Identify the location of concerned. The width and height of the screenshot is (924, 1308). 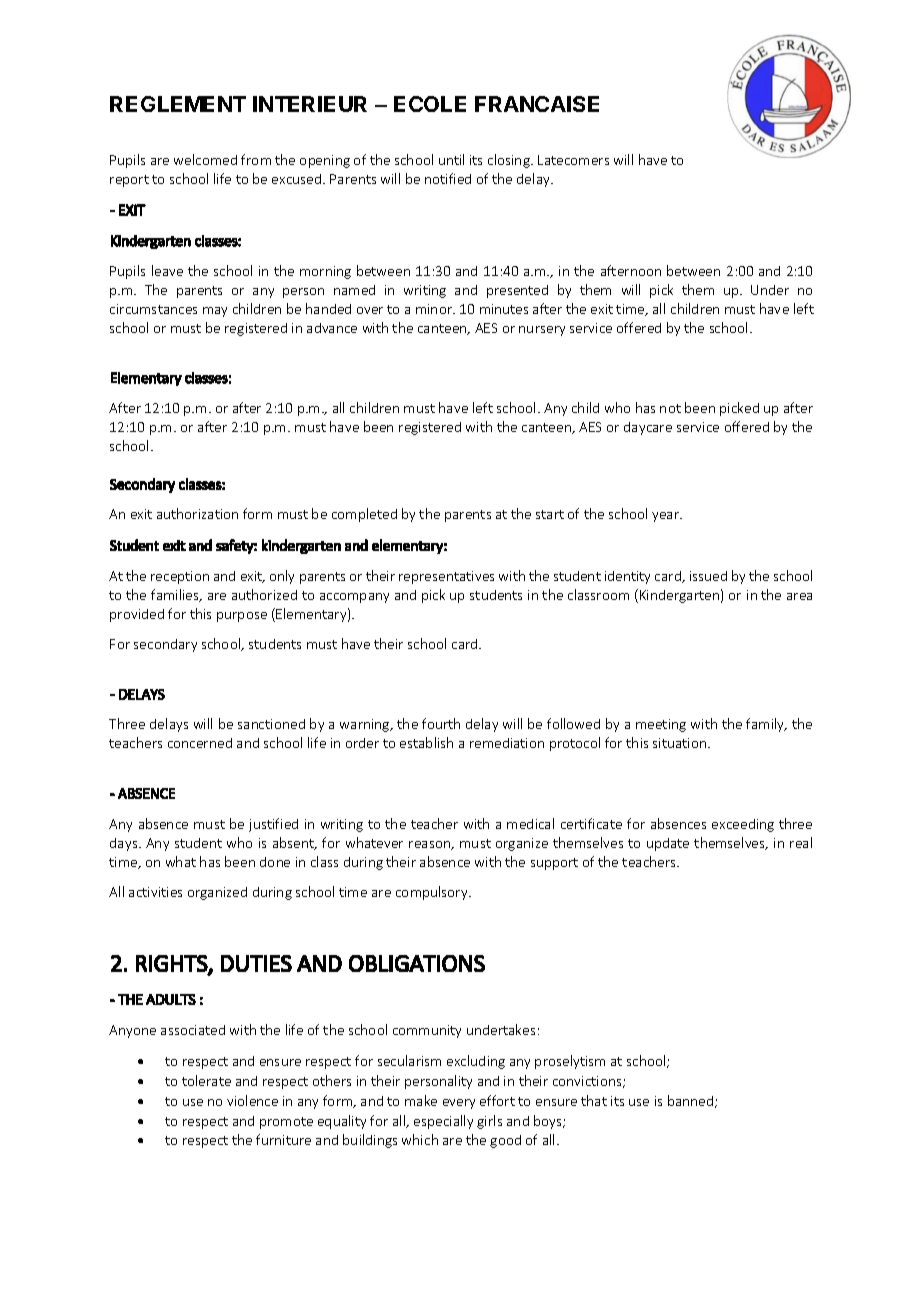
(200, 743).
